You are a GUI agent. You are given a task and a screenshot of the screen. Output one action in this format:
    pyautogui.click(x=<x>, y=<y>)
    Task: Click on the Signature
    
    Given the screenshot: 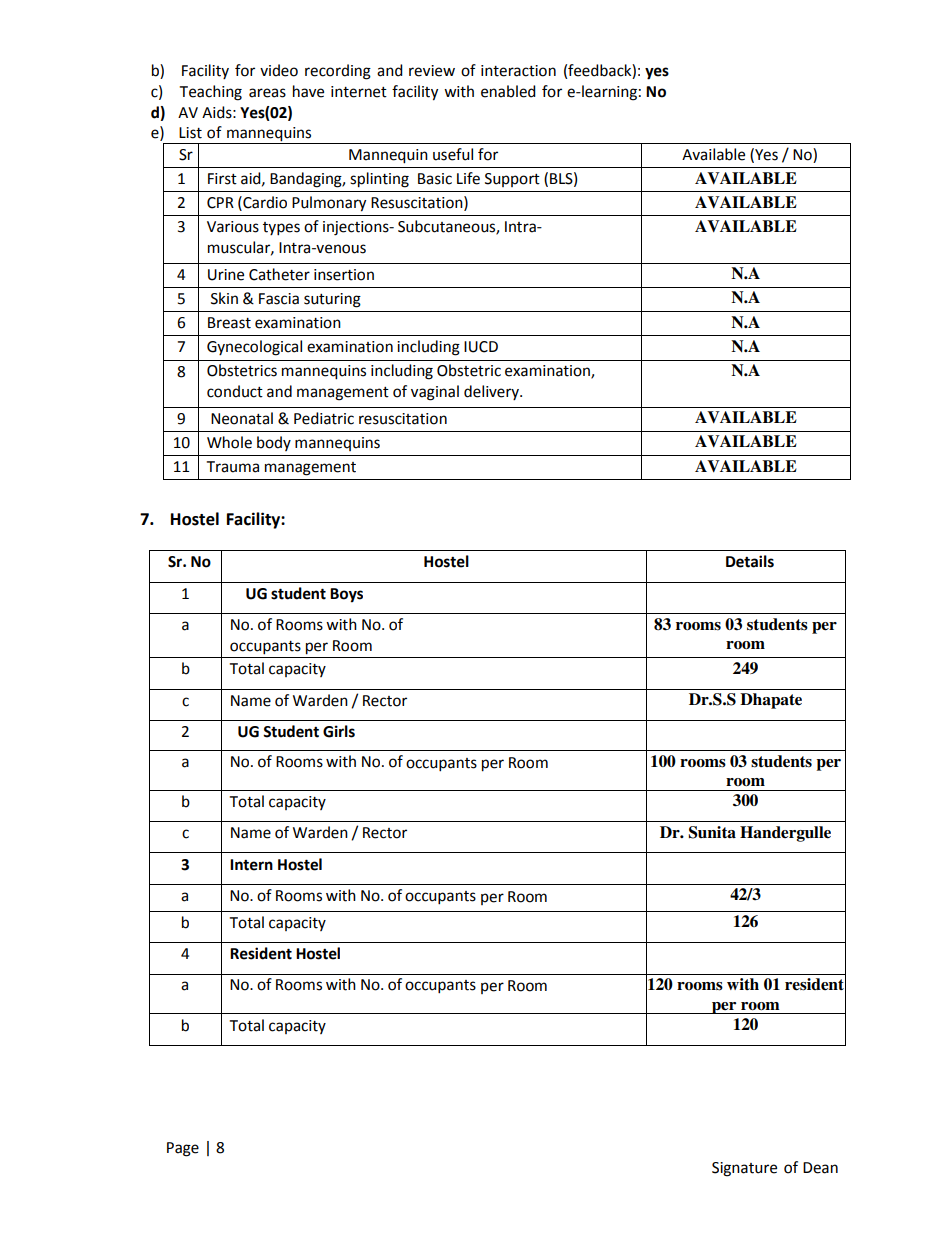 What is the action you would take?
    pyautogui.click(x=744, y=1169)
